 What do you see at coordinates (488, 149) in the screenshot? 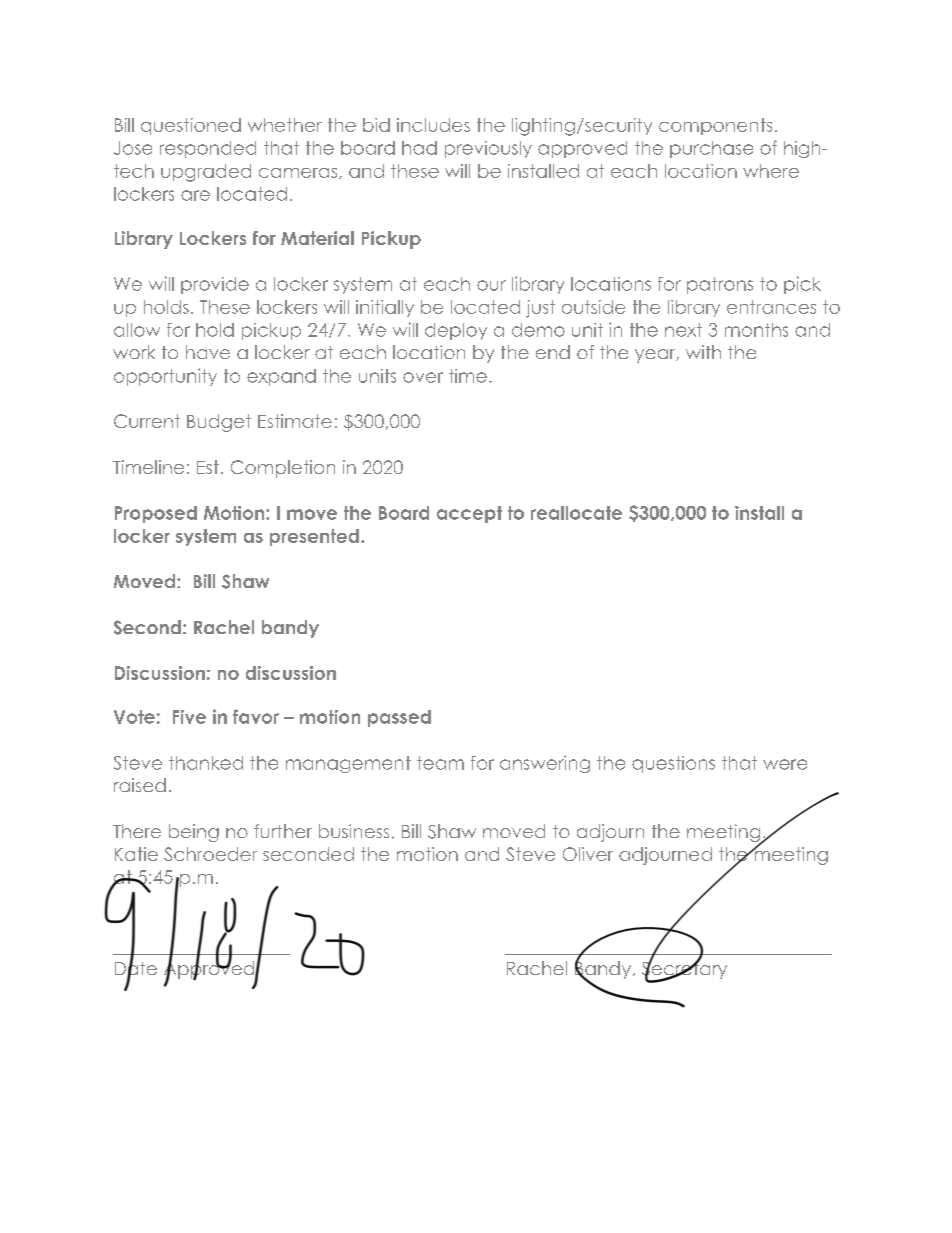
I see `previously` at bounding box center [488, 149].
